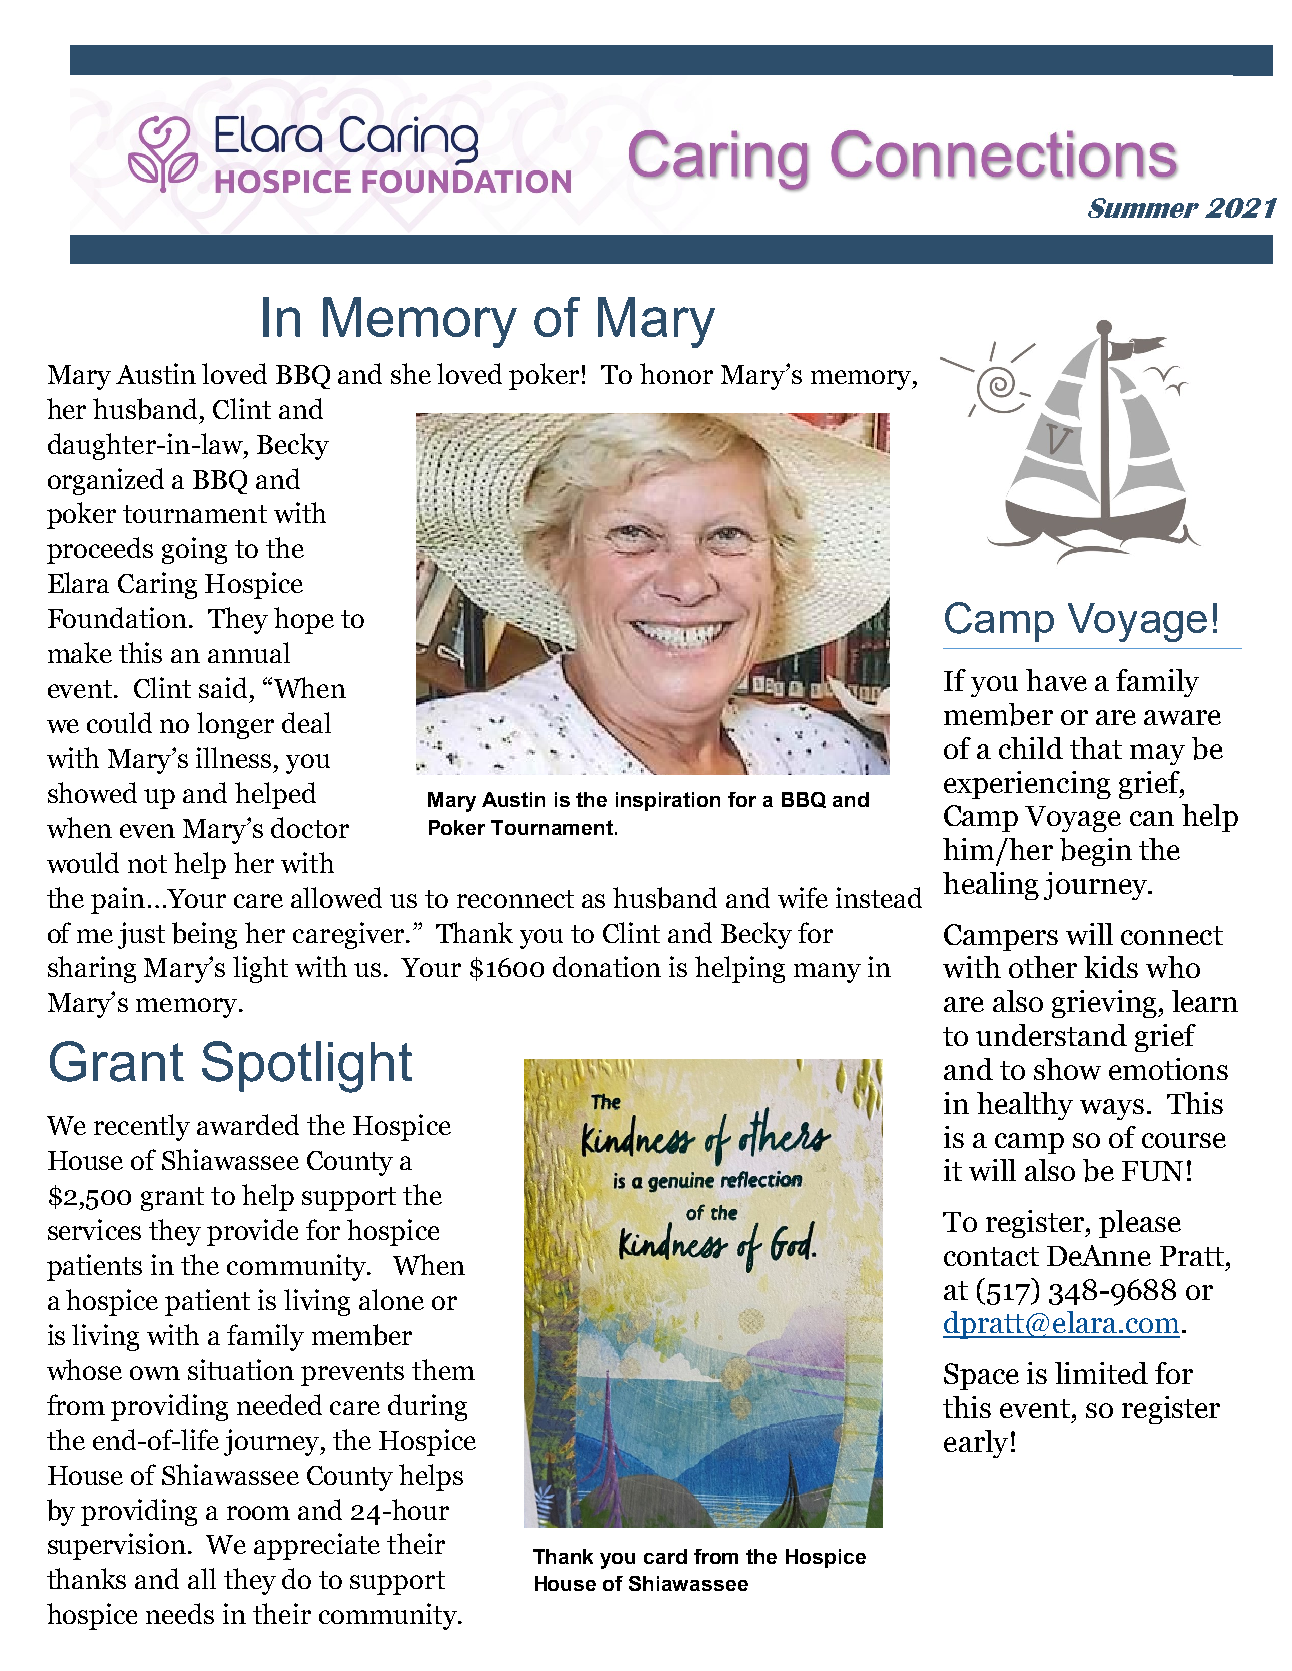 This screenshot has width=1292, height=1671. What do you see at coordinates (676, 373) in the screenshot?
I see `honor` at bounding box center [676, 373].
